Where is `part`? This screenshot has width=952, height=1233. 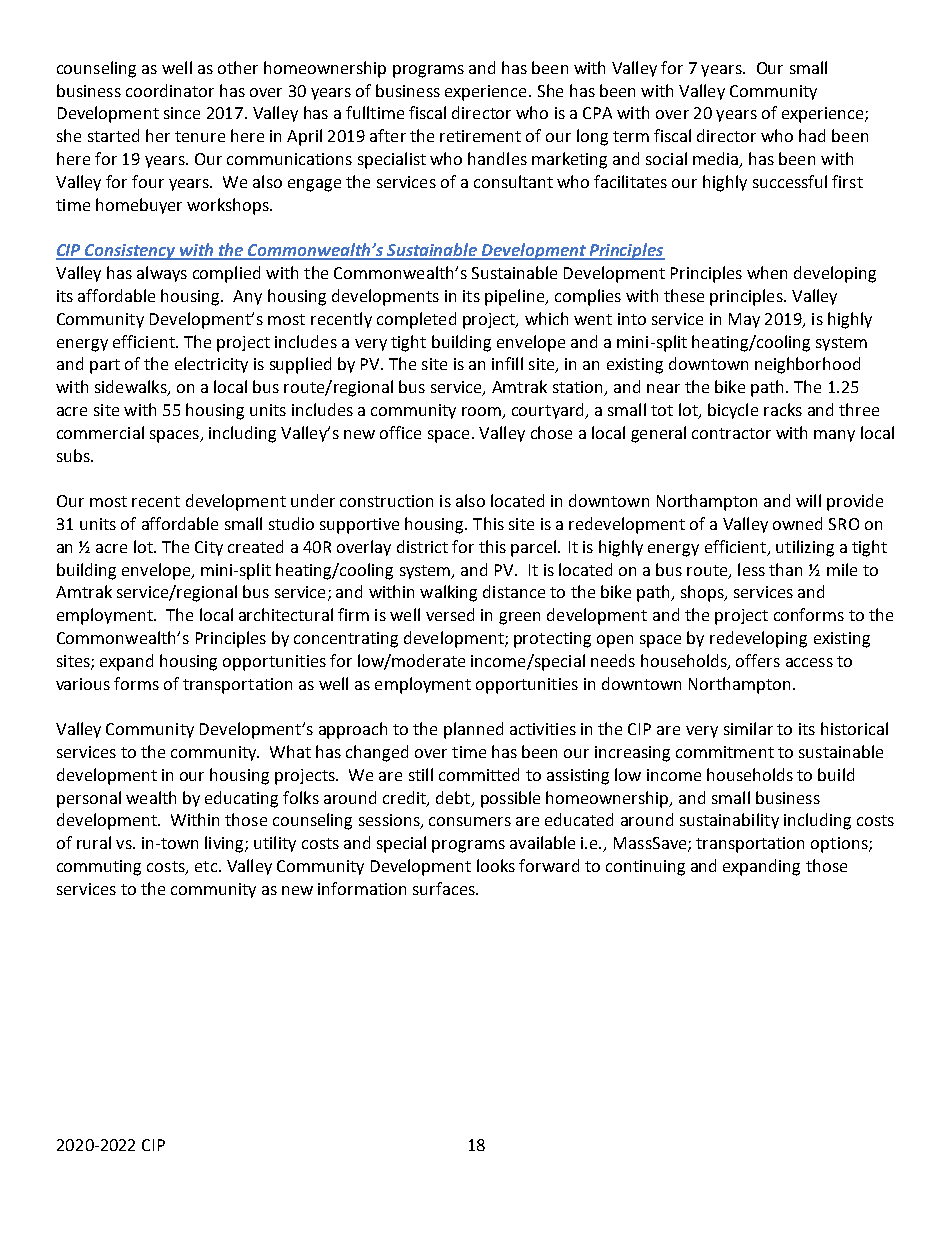 part is located at coordinates (105, 366).
